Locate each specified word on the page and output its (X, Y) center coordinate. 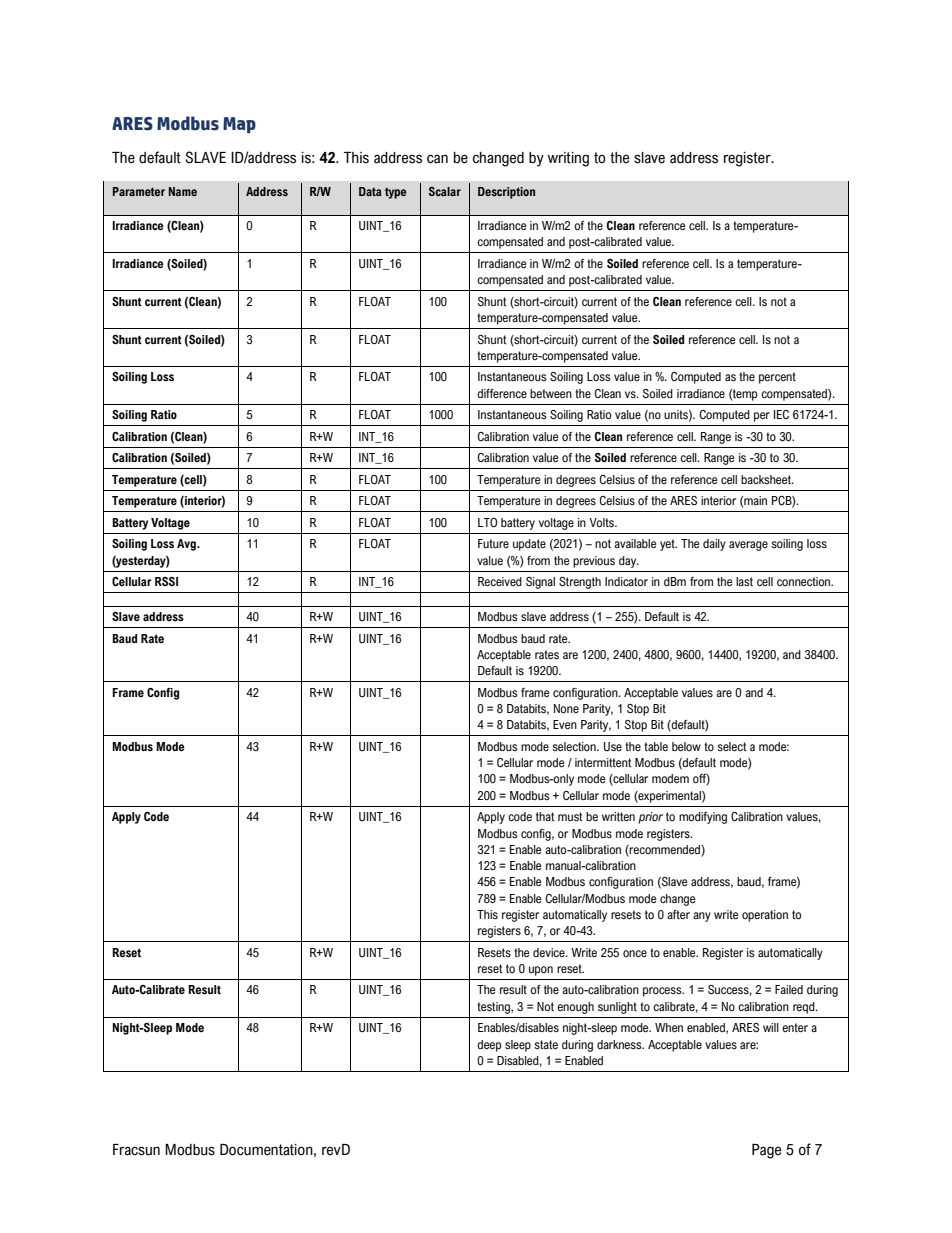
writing (568, 159)
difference (502, 393)
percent (777, 378)
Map (239, 125)
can (437, 159)
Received (500, 581)
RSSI (166, 581)
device (550, 952)
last (744, 581)
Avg (187, 545)
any (702, 917)
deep (489, 1046)
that (545, 816)
